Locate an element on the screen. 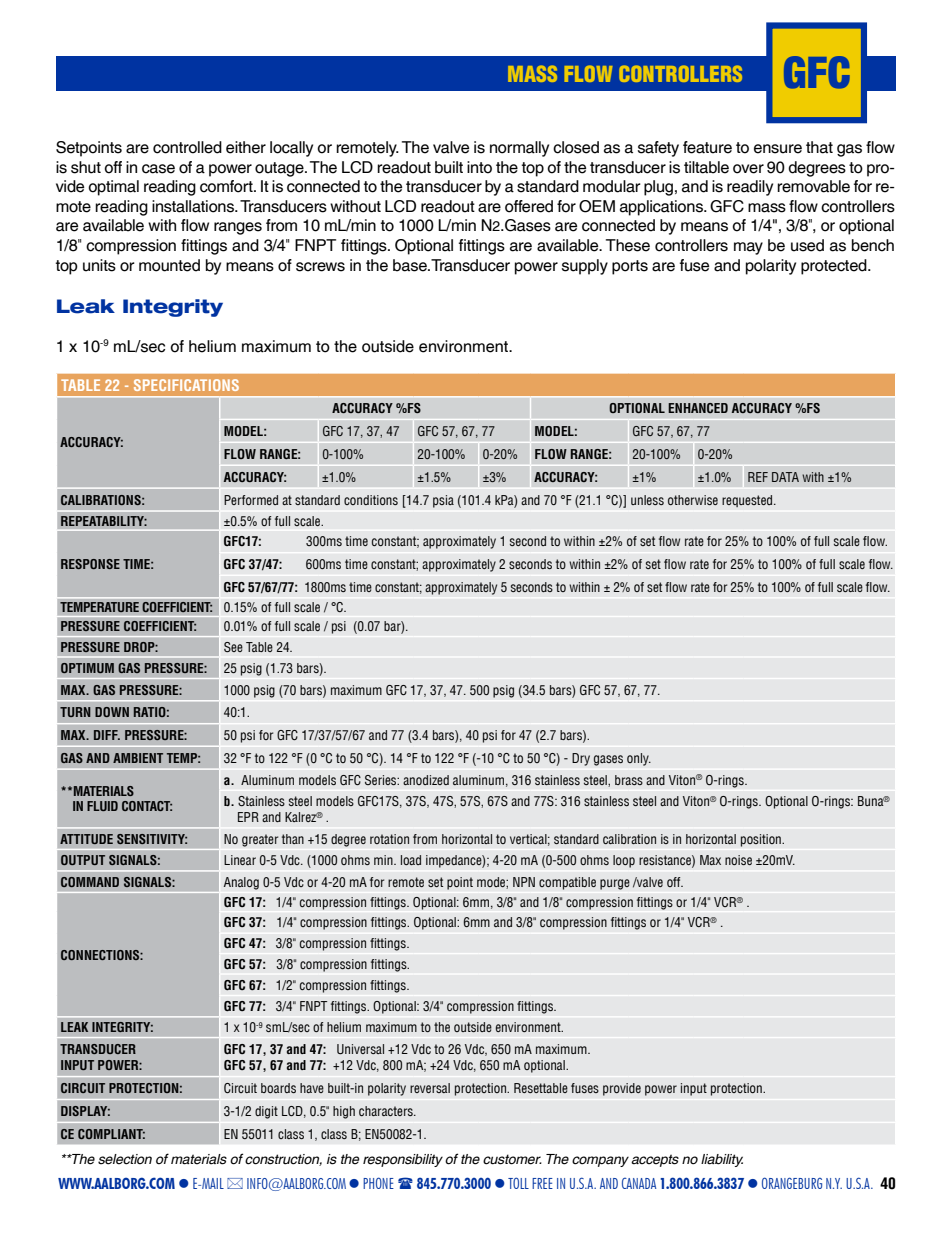 This screenshot has height=1233, width=952. case is located at coordinates (158, 169).
